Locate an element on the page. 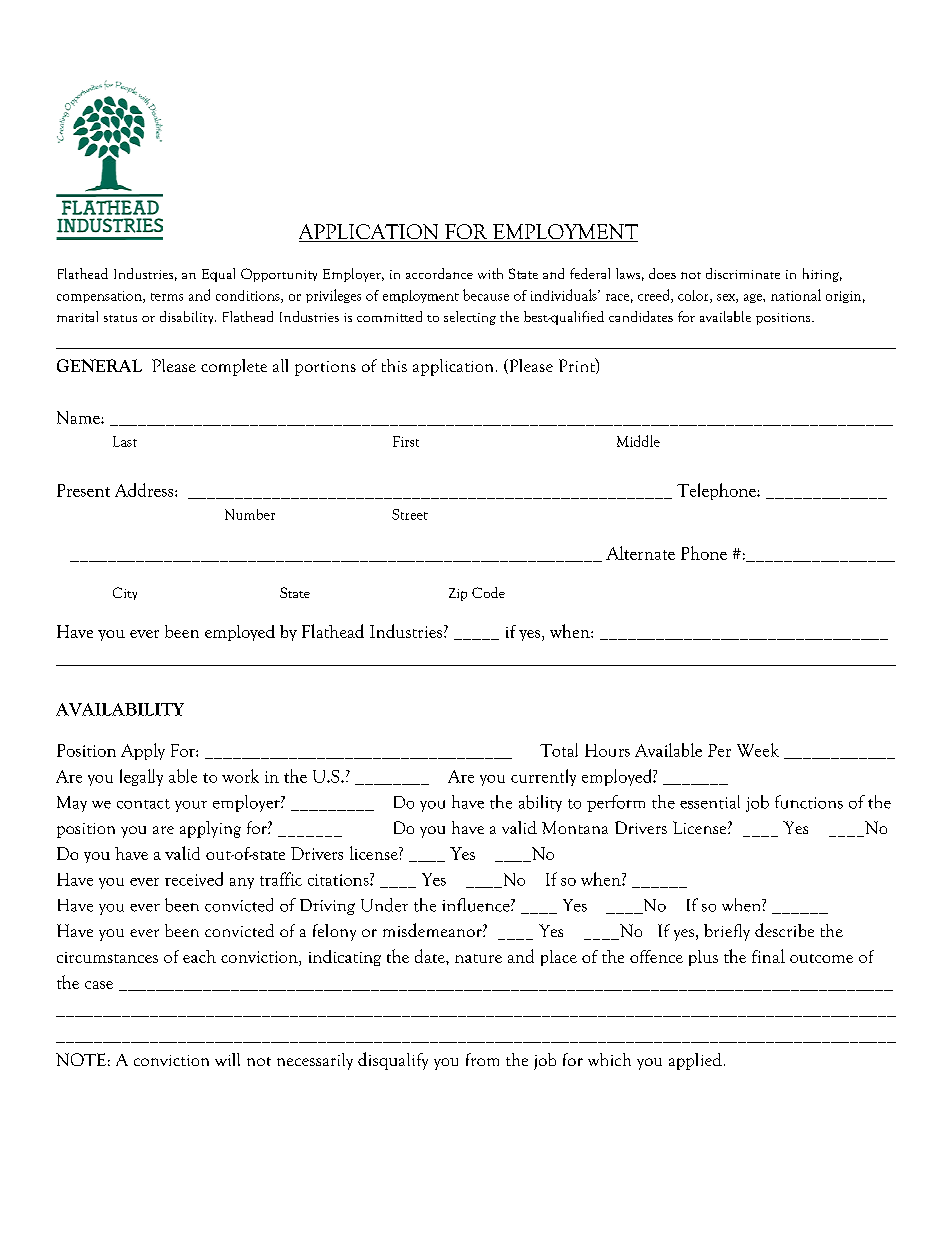 The width and height of the image is (952, 1233). terms is located at coordinates (167, 297).
